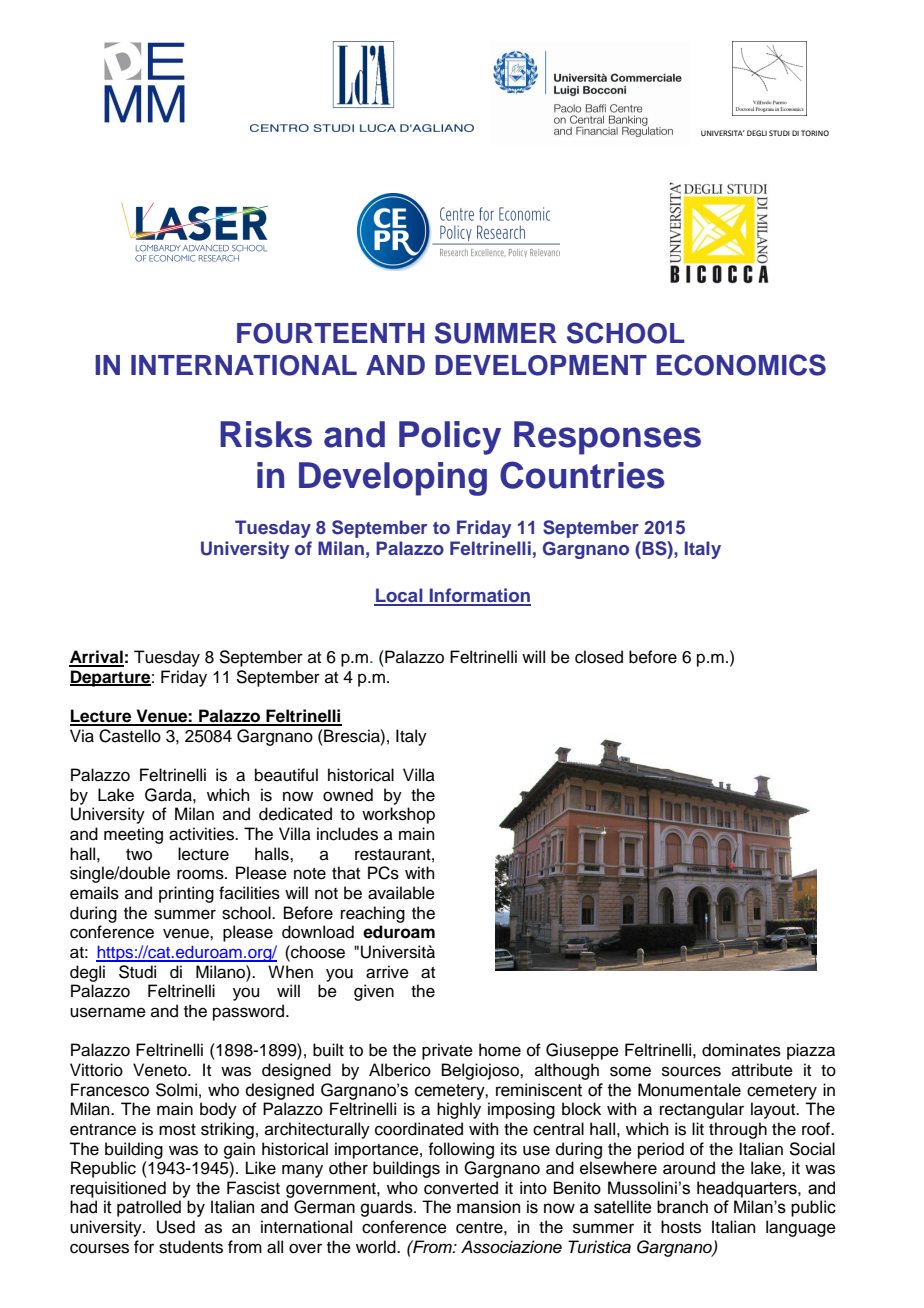 The image size is (924, 1308). What do you see at coordinates (479, 596) in the image?
I see `Information` at bounding box center [479, 596].
